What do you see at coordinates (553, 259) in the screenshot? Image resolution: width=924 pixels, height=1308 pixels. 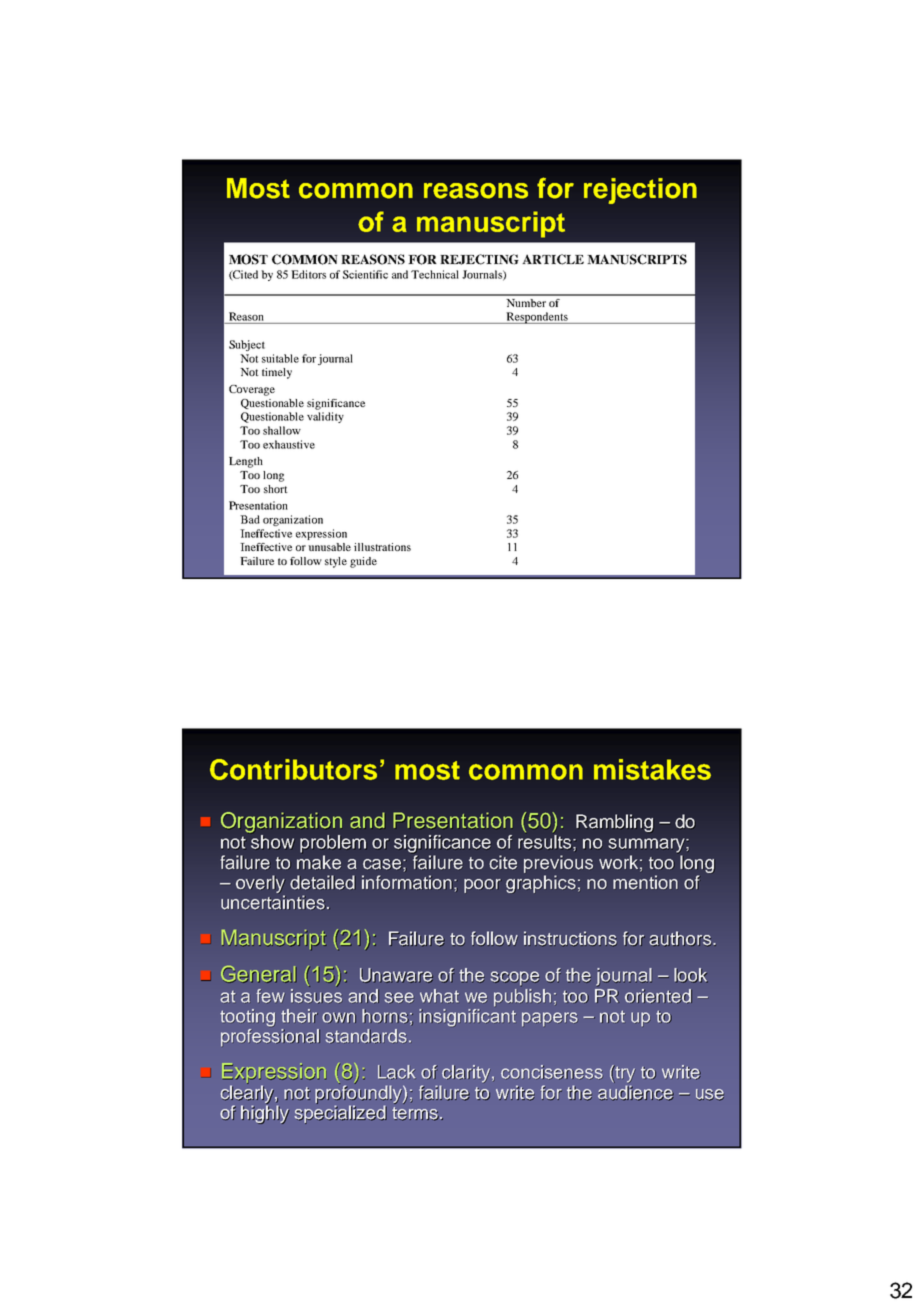 I see `ARTICLE` at bounding box center [553, 259].
